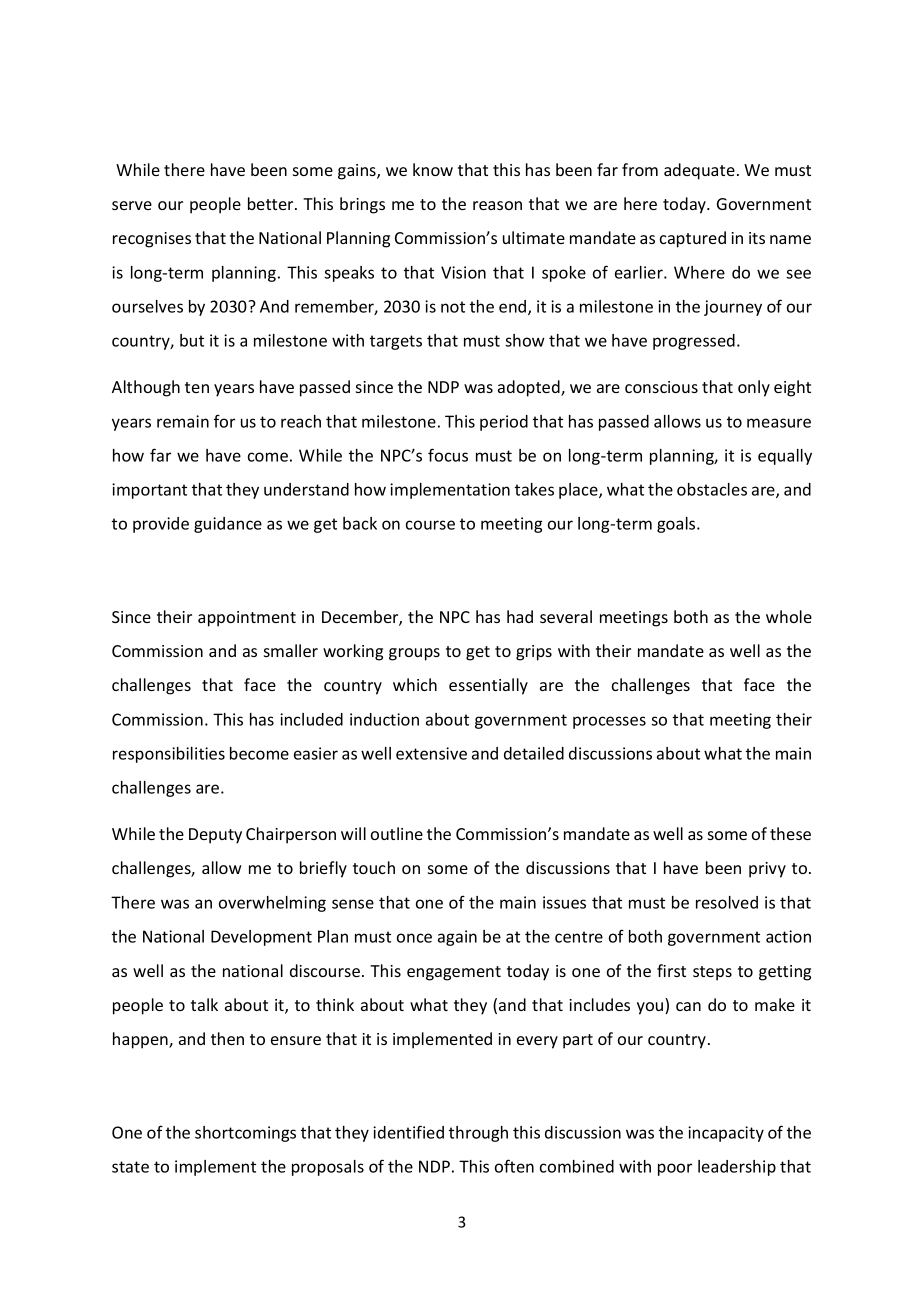 Image resolution: width=924 pixels, height=1308 pixels. Describe the element at coordinates (699, 171) in the document. I see `adequate` at that location.
